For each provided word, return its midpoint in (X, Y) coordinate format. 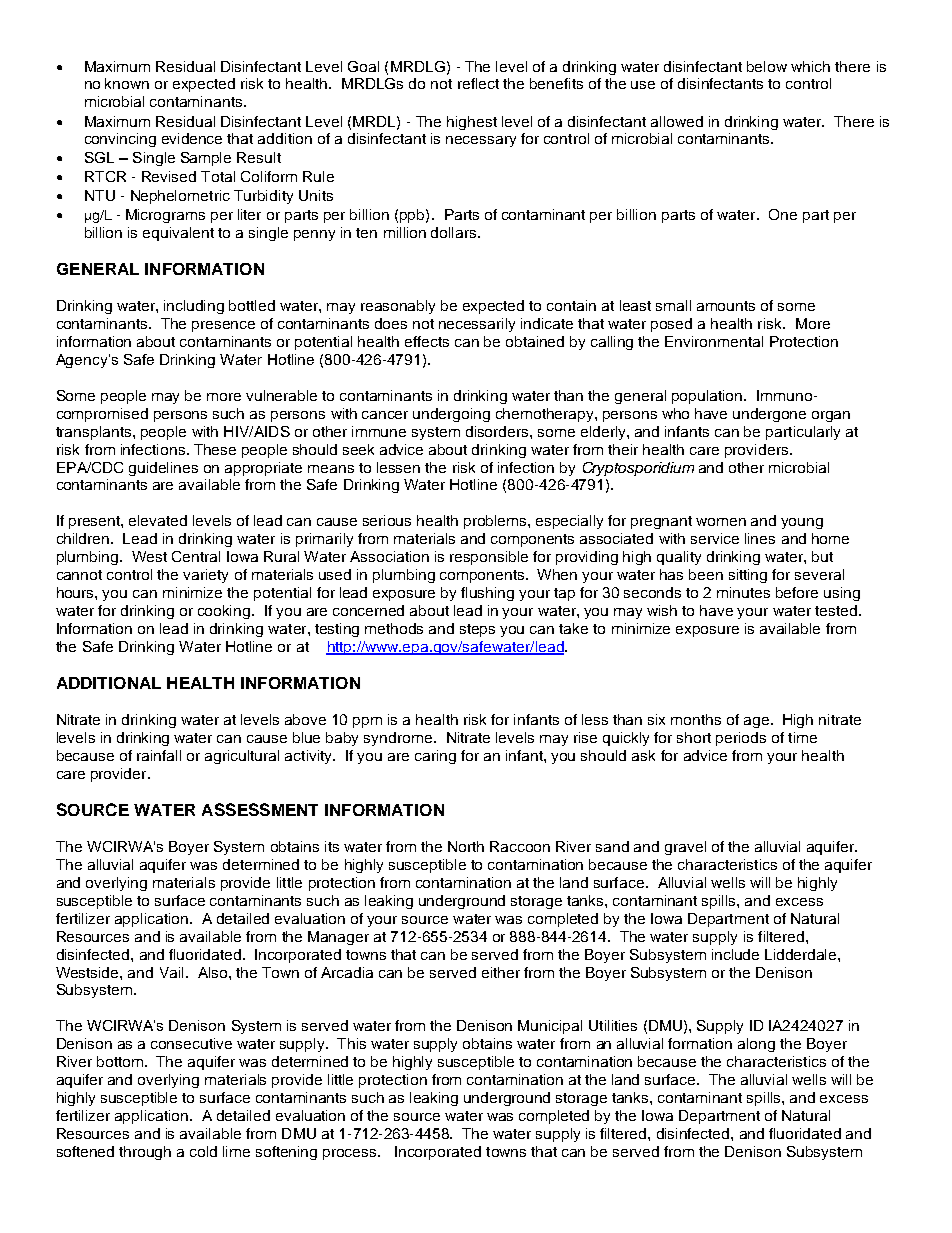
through (145, 1153)
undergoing (451, 415)
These (215, 449)
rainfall (159, 755)
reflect (478, 83)
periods (741, 739)
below (767, 66)
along (756, 1045)
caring (435, 757)
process (351, 1154)
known (127, 83)
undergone (769, 415)
